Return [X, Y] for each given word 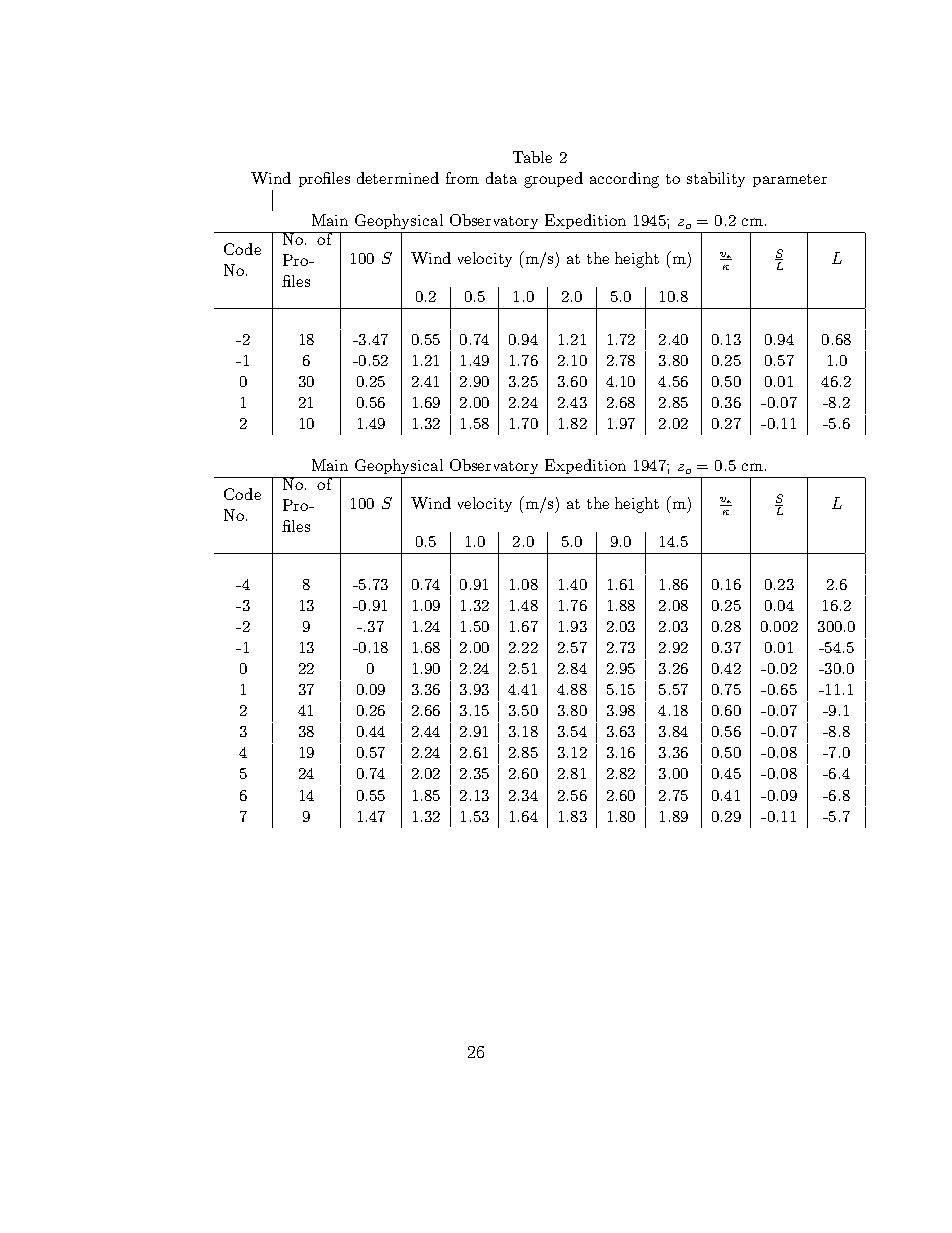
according [624, 180]
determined [398, 178]
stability [716, 179]
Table [532, 157]
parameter [790, 180]
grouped [553, 180]
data [501, 178]
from [462, 178]
